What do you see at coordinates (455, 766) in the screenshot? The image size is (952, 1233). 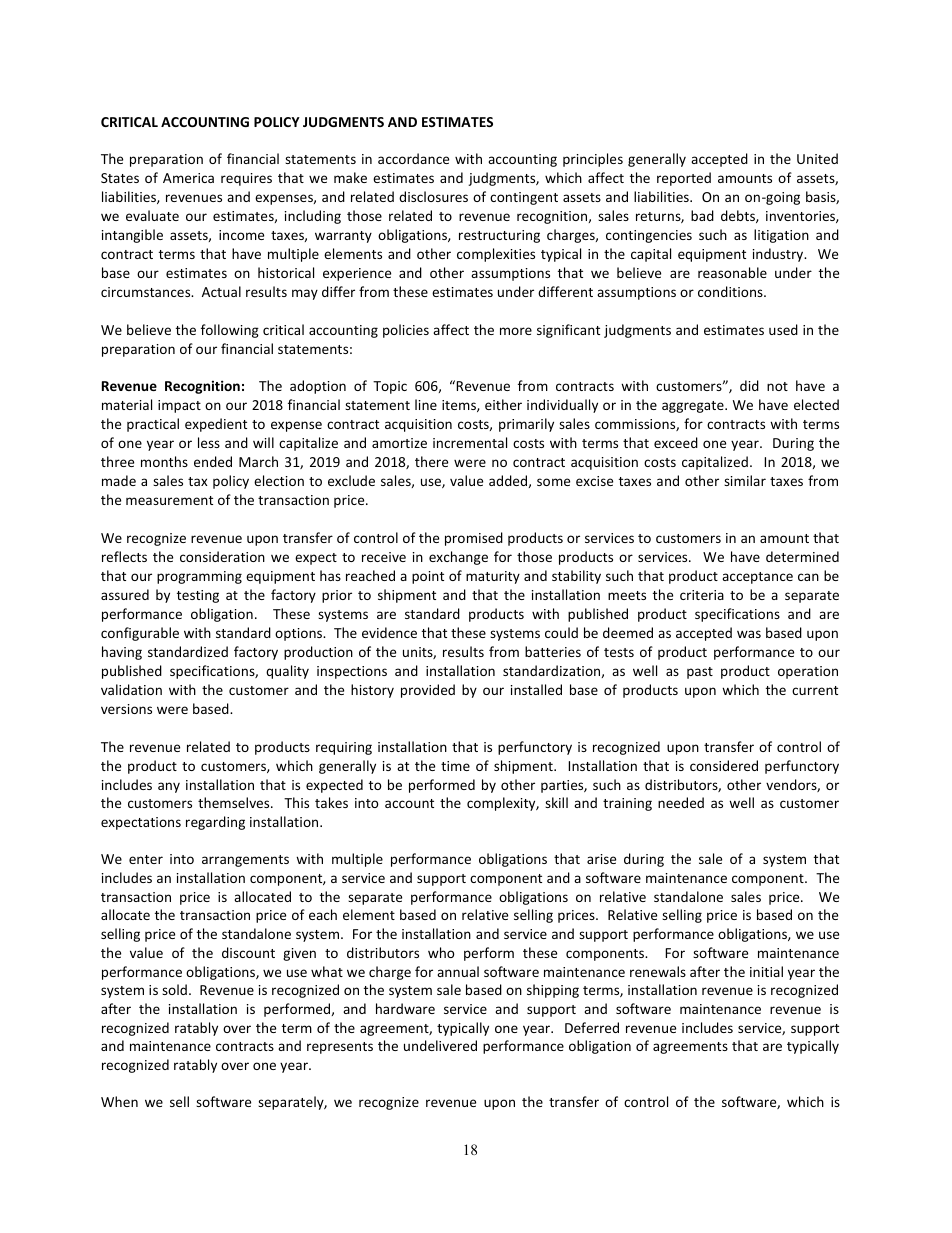 I see `time` at bounding box center [455, 766].
